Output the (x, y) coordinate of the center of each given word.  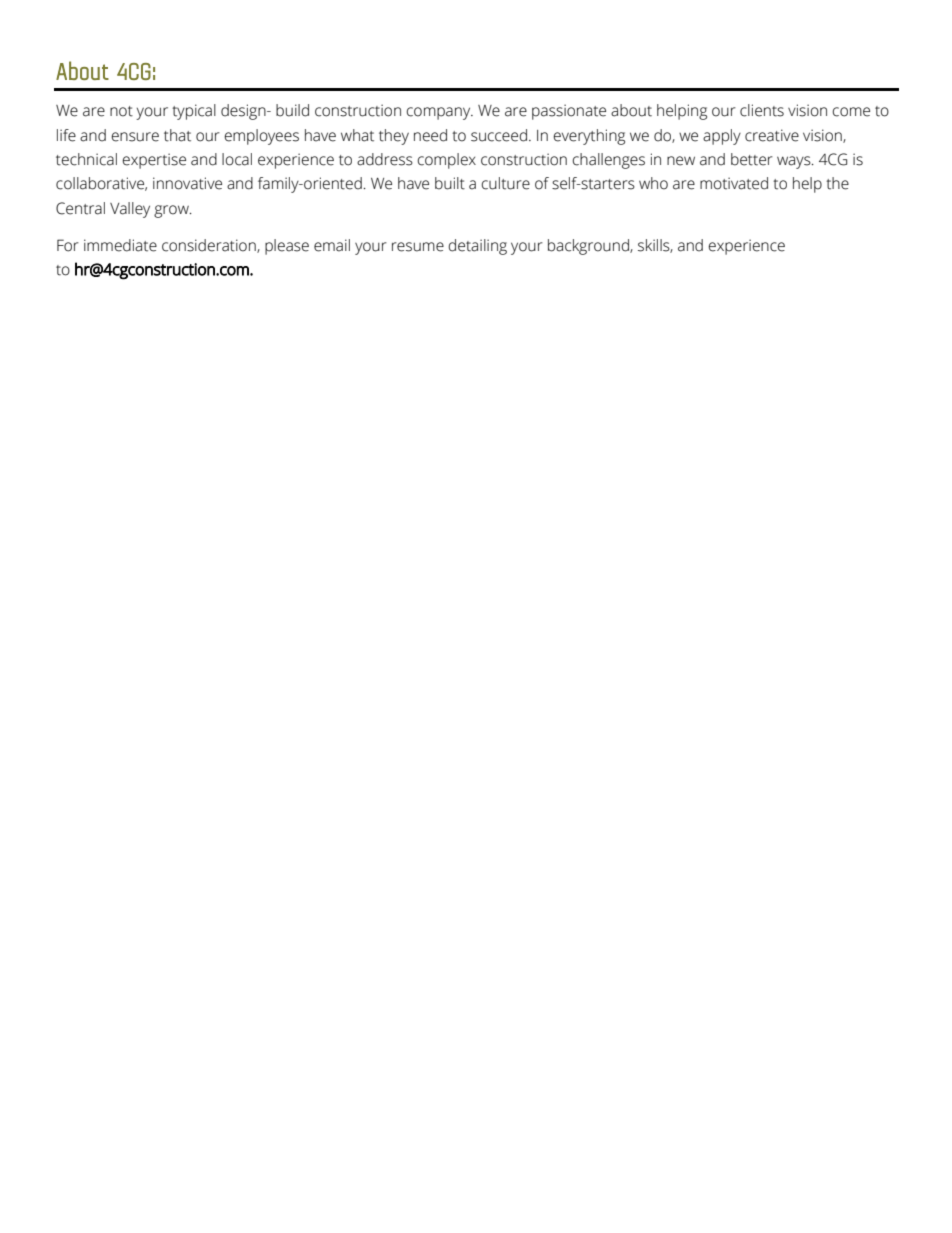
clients (762, 110)
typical (194, 112)
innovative (187, 183)
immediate (120, 245)
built (450, 183)
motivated (734, 183)
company (440, 113)
